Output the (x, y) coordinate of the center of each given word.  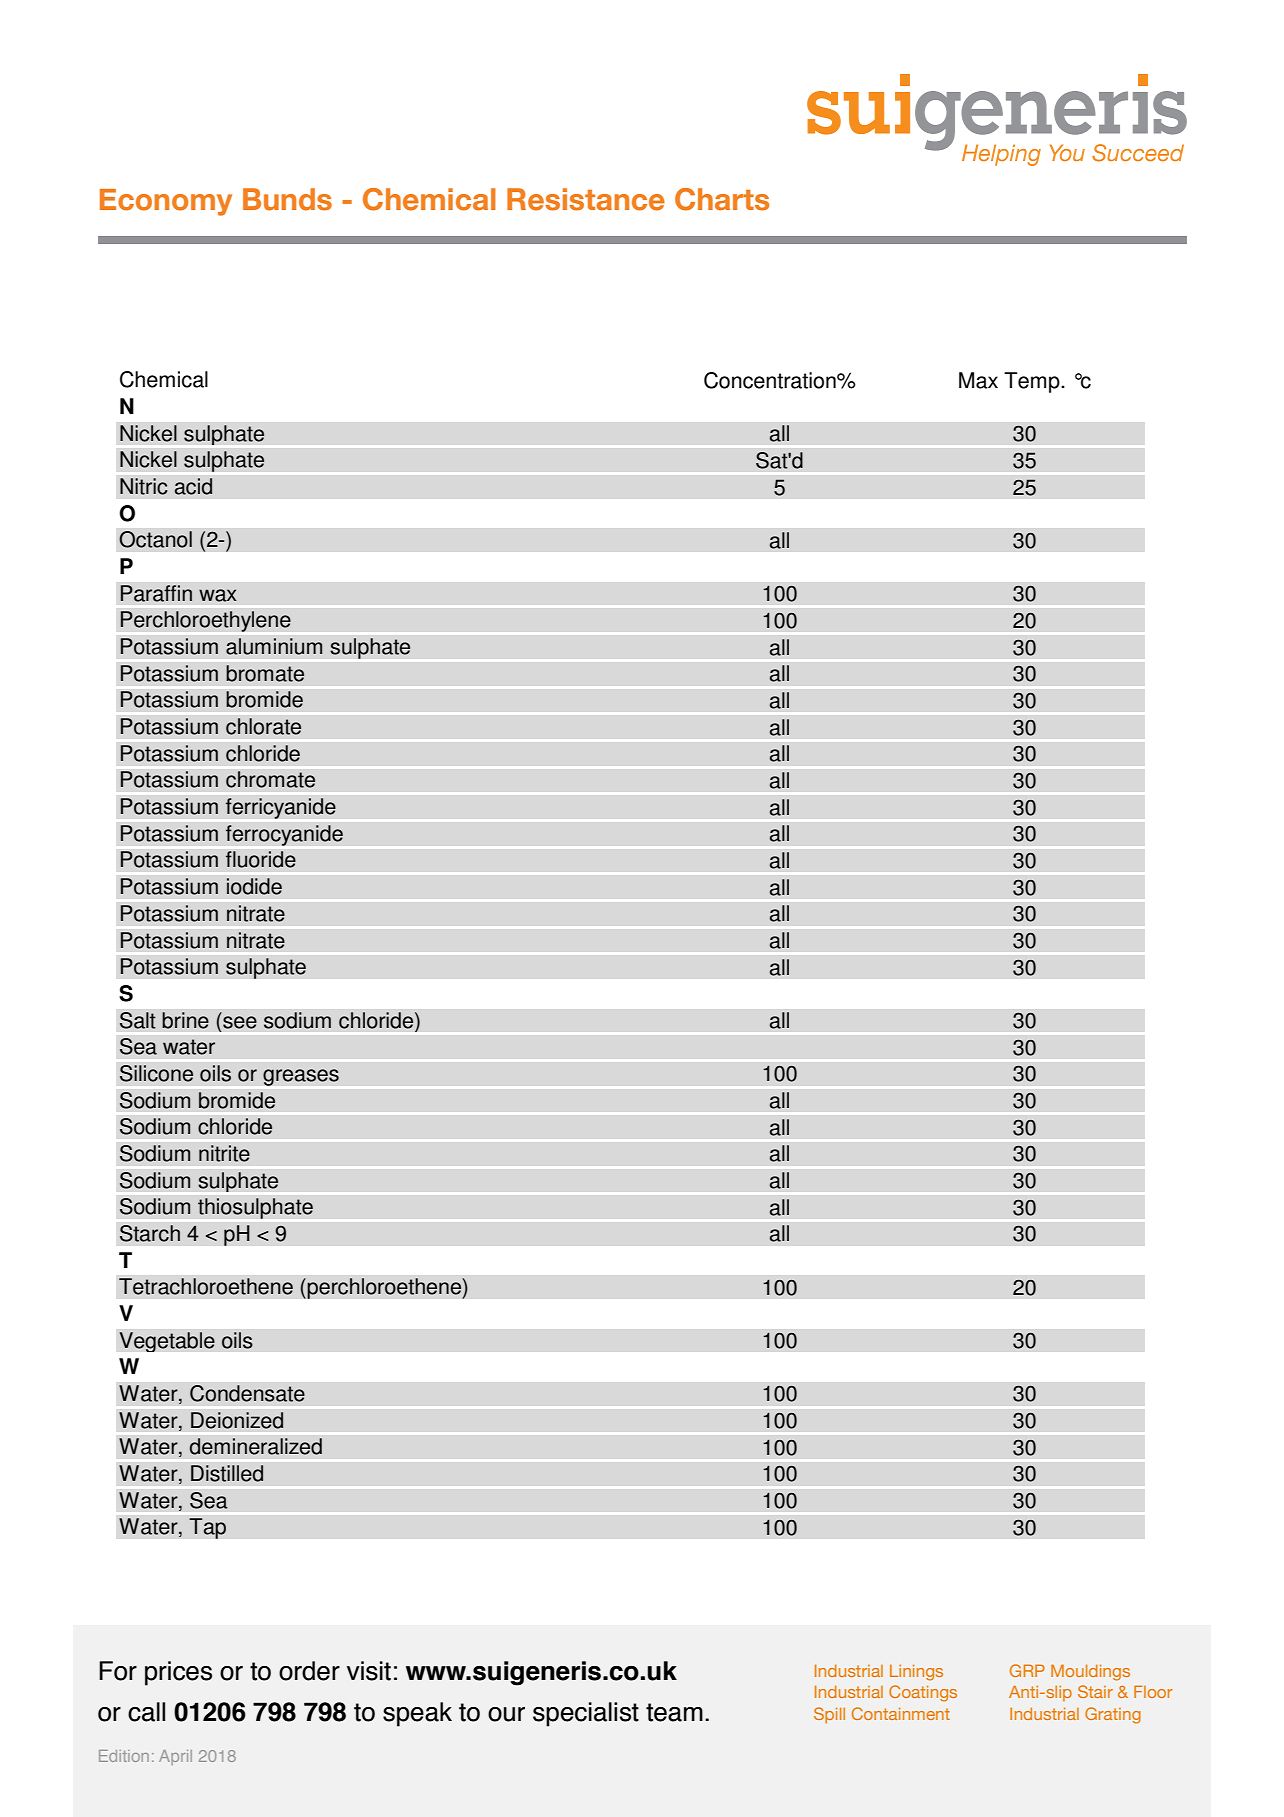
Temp (1033, 382)
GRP (1027, 1670)
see (240, 1022)
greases (301, 1077)
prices (178, 1673)
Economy (166, 202)
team (674, 1712)
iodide (254, 886)
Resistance (586, 199)
